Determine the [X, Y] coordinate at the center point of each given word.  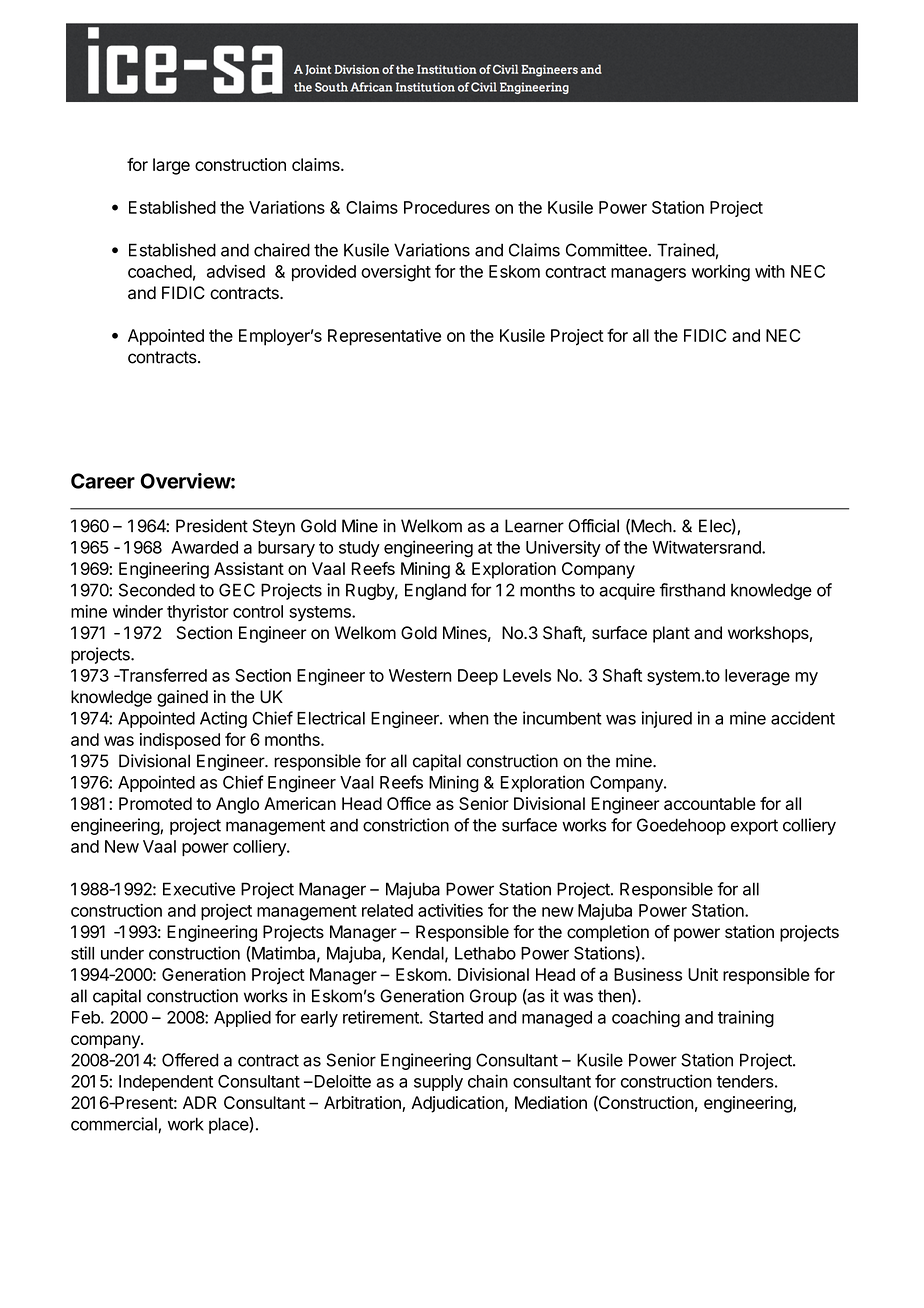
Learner [534, 526]
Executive [199, 889]
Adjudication [457, 1104]
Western [420, 675]
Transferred [162, 675]
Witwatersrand [707, 547]
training [746, 1019]
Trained [686, 250]
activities [450, 910]
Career [103, 481]
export [754, 827]
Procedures [447, 207]
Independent [166, 1083]
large [171, 166]
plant [671, 634]
